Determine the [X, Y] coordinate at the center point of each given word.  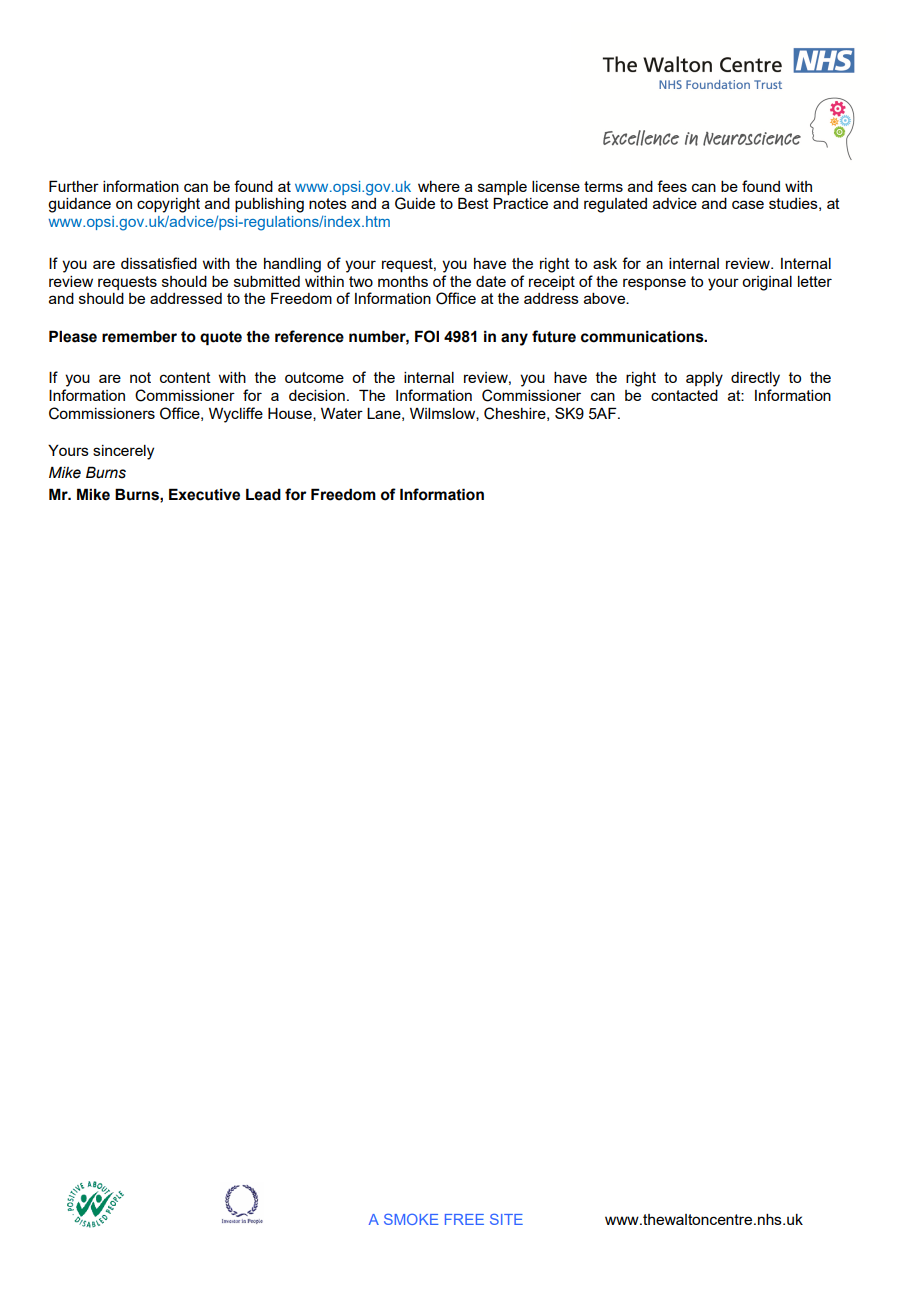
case [748, 204]
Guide [415, 203]
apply [704, 379]
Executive [204, 494]
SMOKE [411, 1219]
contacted [684, 395]
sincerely [123, 452]
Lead [263, 494]
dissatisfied [159, 263]
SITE [506, 1219]
